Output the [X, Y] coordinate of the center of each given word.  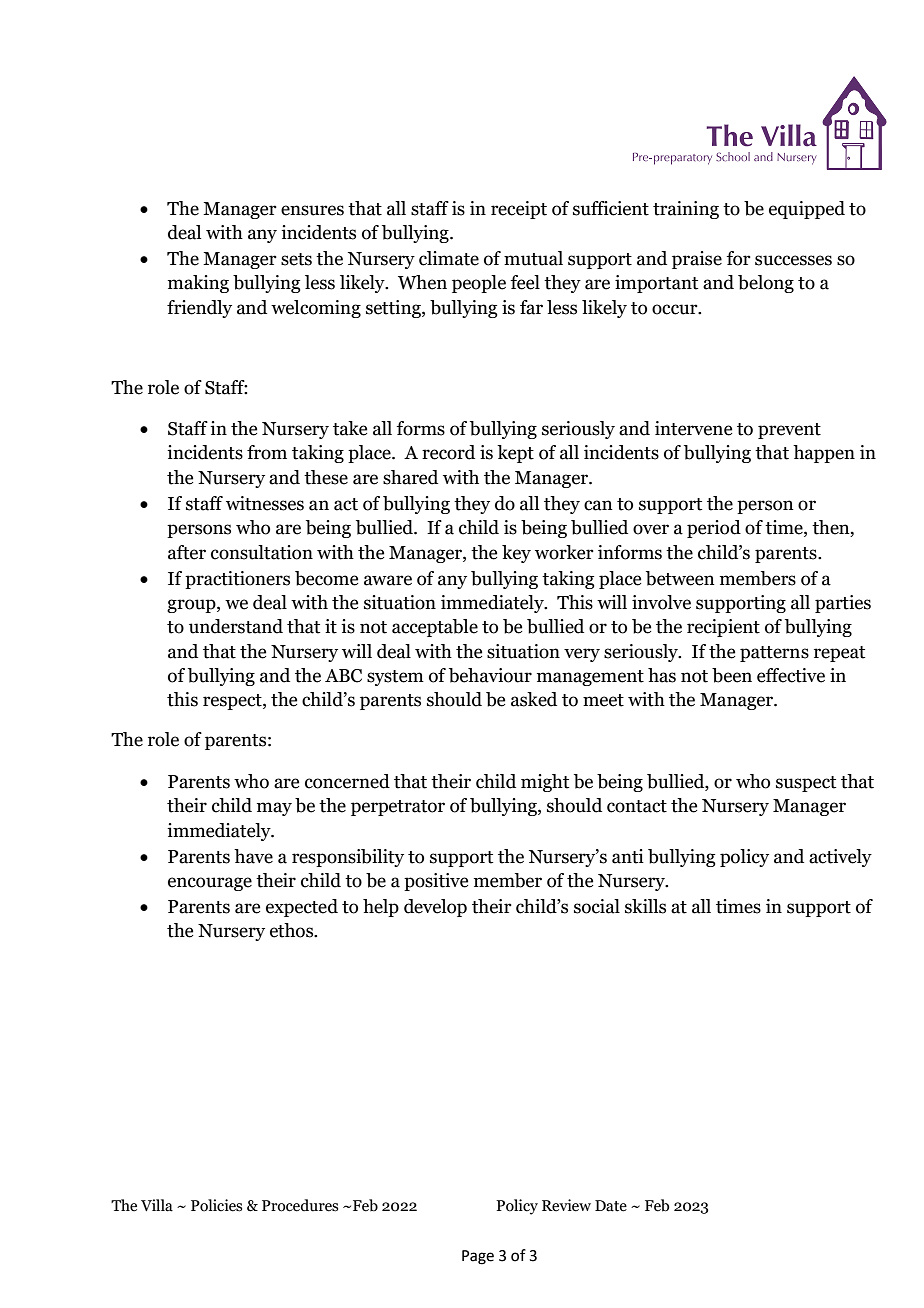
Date [611, 1206]
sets [296, 259]
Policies [216, 1205]
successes [793, 260]
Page [478, 1257]
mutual [533, 258]
